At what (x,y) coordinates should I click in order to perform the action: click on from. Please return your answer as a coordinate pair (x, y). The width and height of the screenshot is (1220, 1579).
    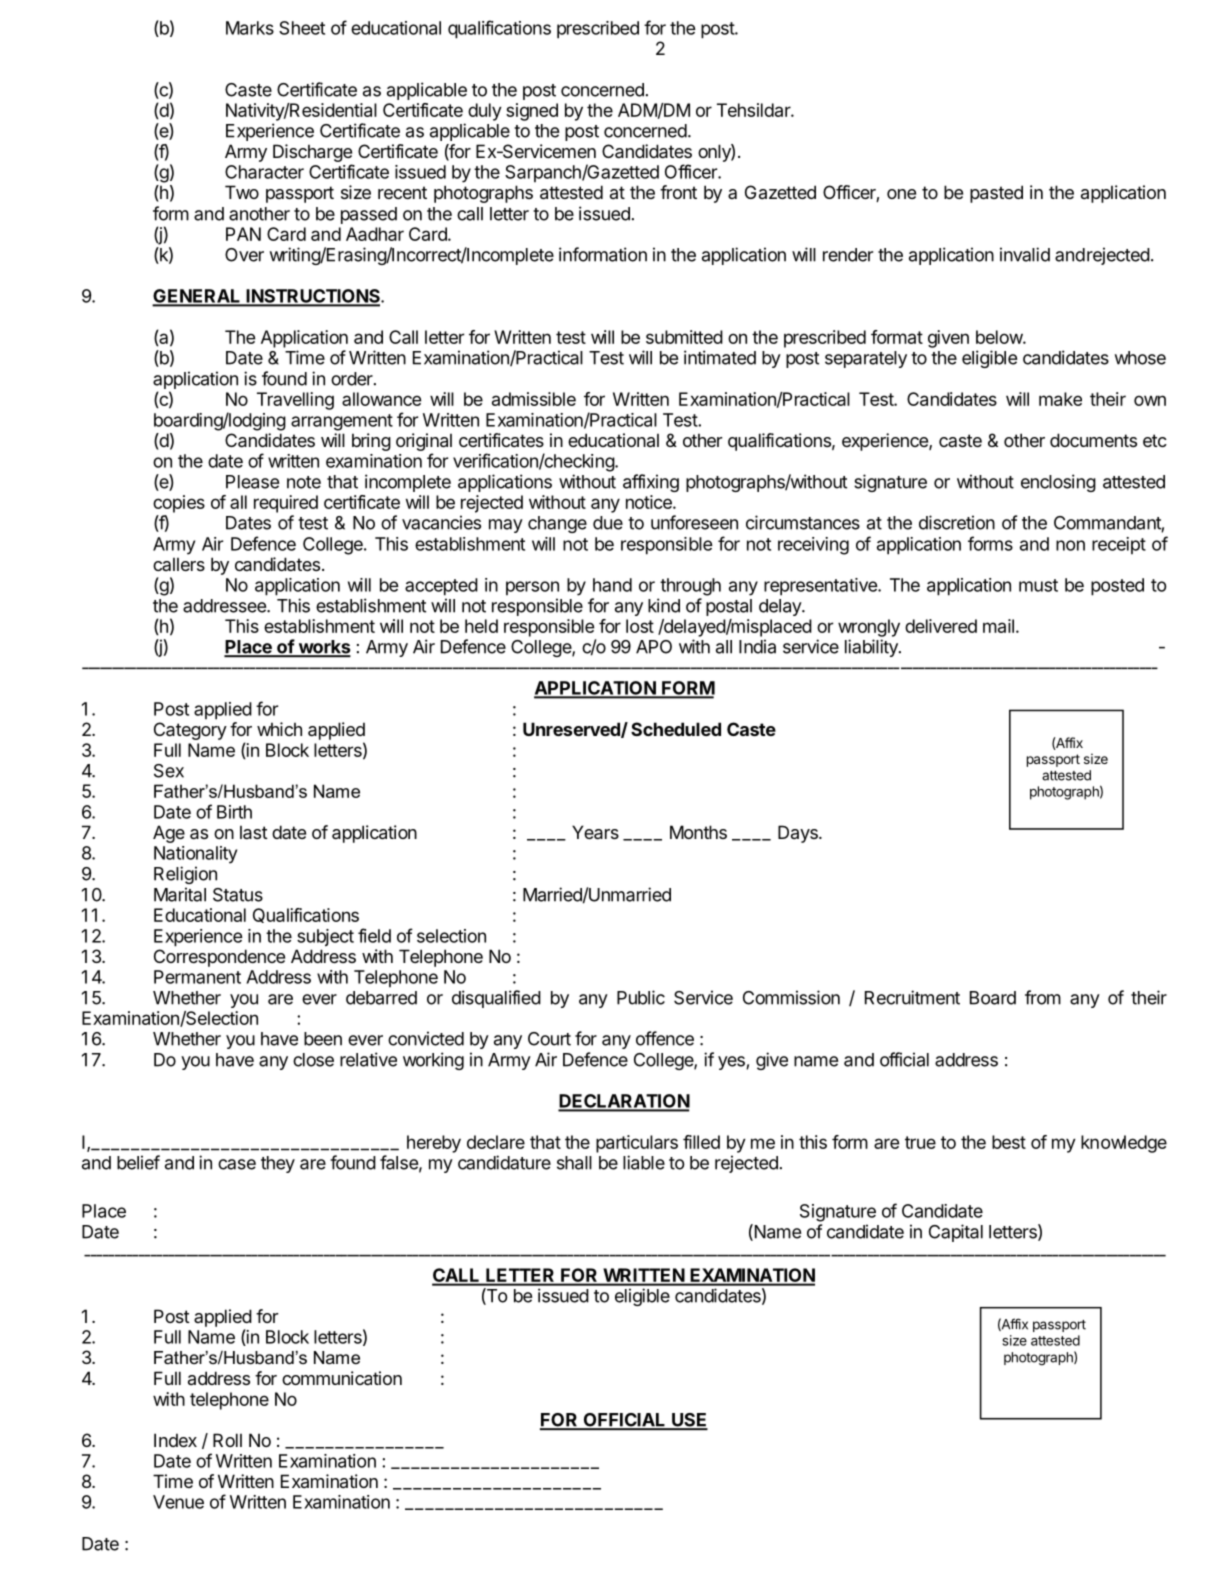
    Looking at the image, I should click on (1043, 997).
